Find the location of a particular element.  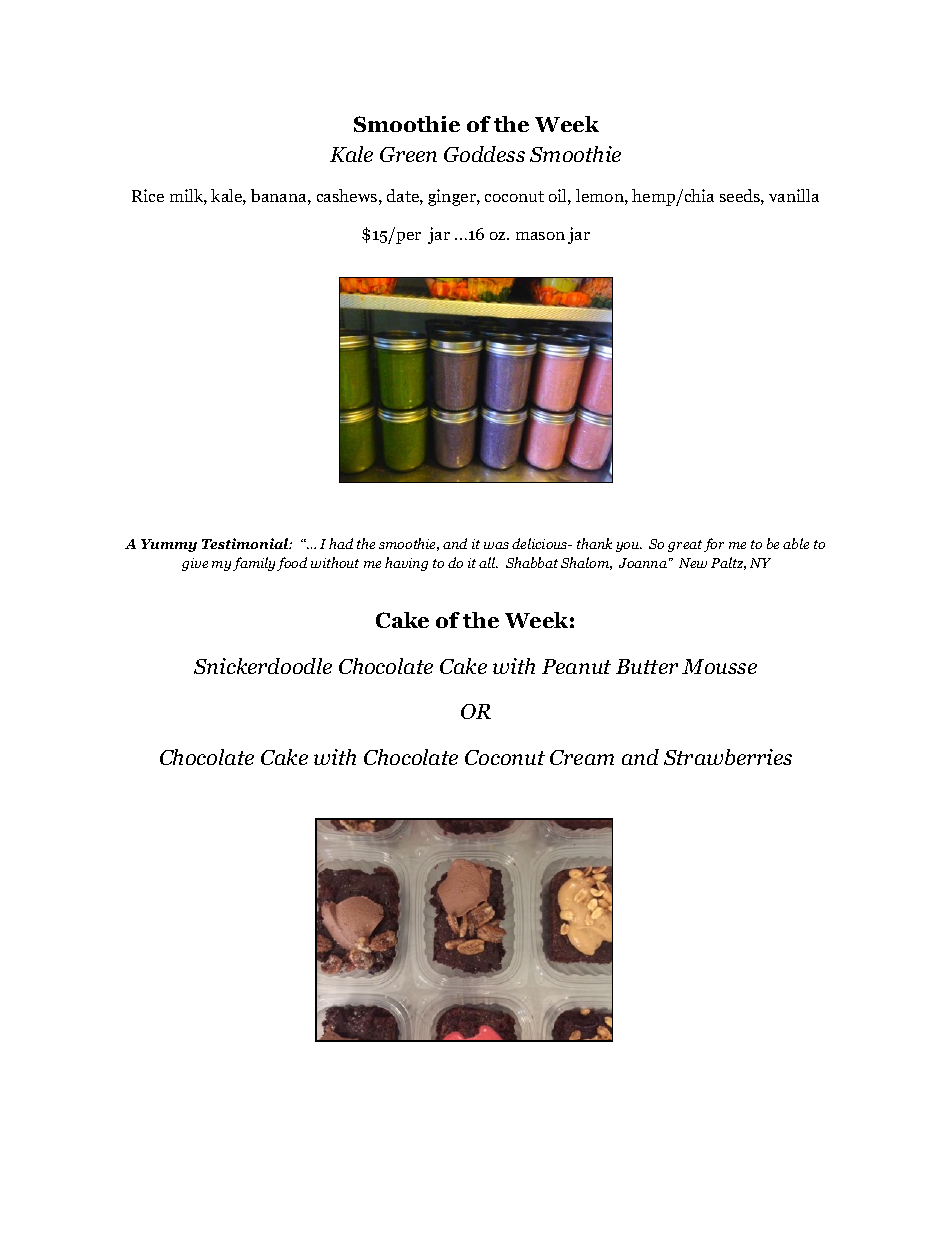

for is located at coordinates (714, 545).
